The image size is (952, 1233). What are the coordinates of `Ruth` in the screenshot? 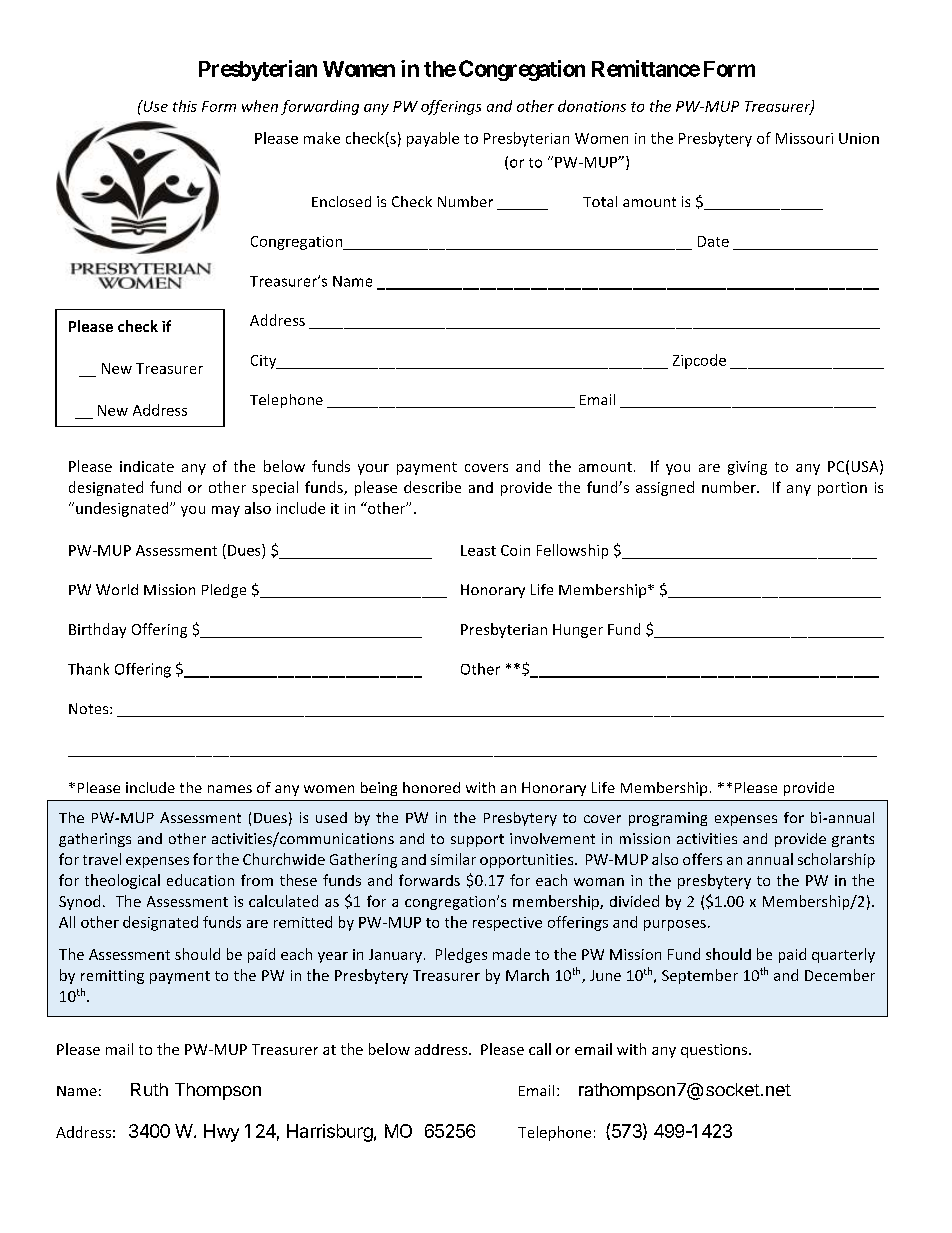 It's located at (149, 1089).
